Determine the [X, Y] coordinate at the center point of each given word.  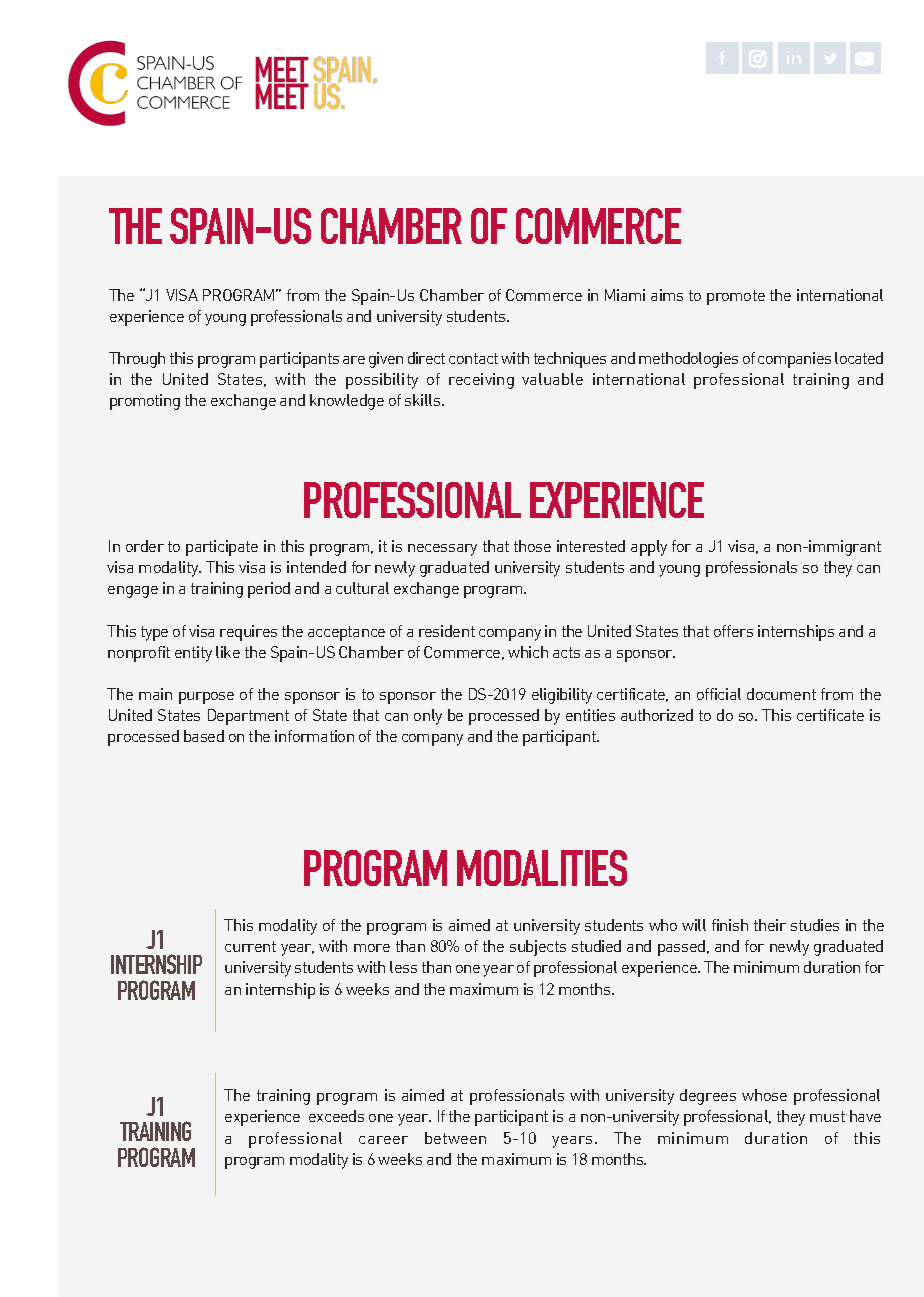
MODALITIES [542, 868]
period [269, 590]
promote [736, 297]
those [532, 546]
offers [733, 631]
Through [137, 360]
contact [473, 358]
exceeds [336, 1116]
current [250, 946]
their [770, 925]
